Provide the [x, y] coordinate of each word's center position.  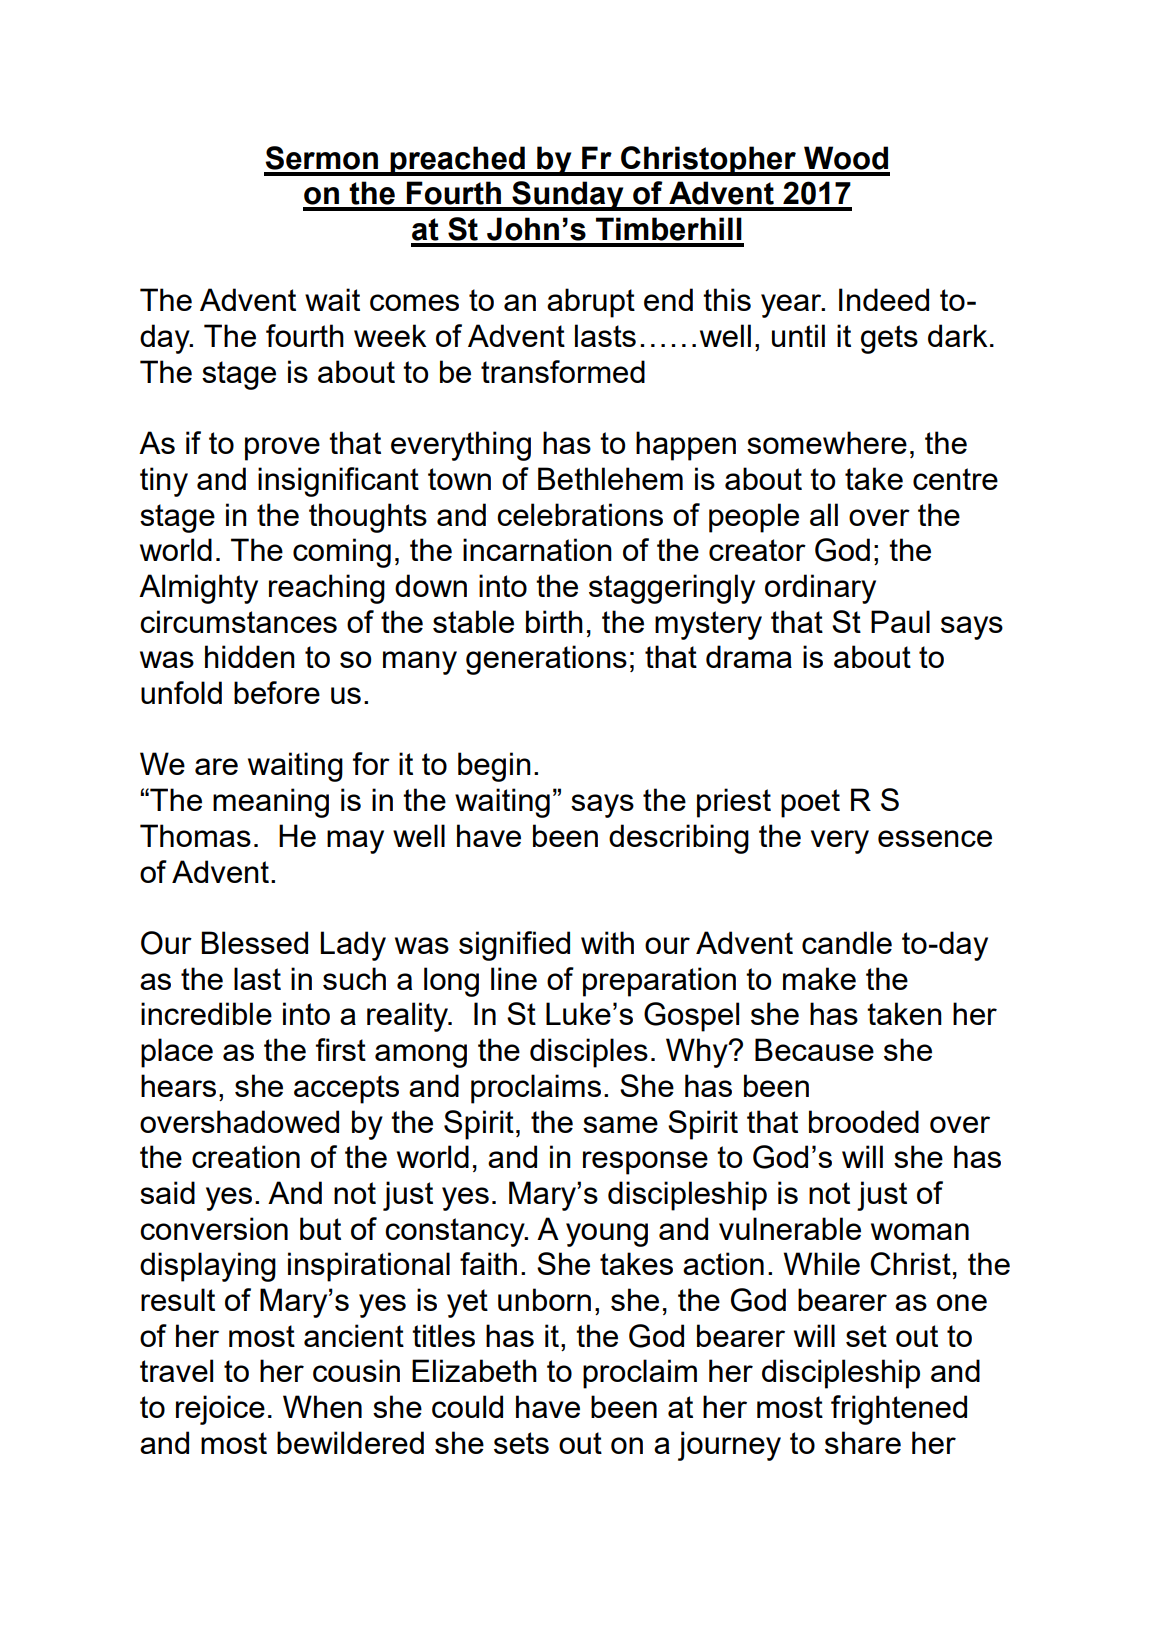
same [620, 1124]
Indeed [884, 299]
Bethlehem [610, 478]
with [607, 942]
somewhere [827, 442]
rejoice [220, 1410]
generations [546, 660]
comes [414, 302]
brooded [864, 1121]
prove [282, 449]
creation [246, 1156]
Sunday [568, 196]
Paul [900, 621]
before [277, 692]
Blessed [255, 942]
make [819, 978]
